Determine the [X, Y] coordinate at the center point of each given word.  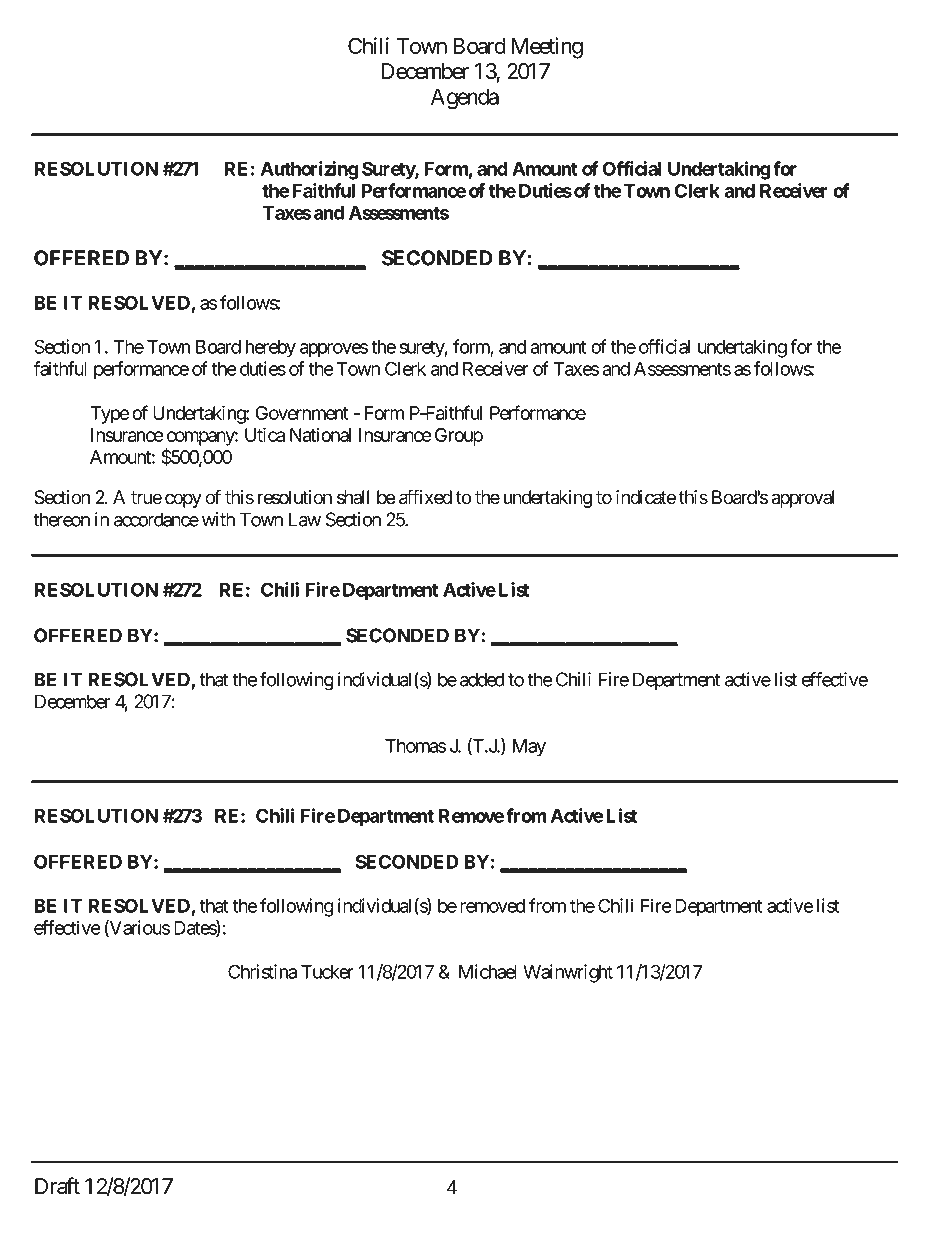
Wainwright [568, 973]
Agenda [465, 99]
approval [802, 499]
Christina [262, 971]
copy [183, 500]
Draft [57, 1186]
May [529, 748]
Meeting [547, 48]
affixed [425, 497]
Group [459, 437]
